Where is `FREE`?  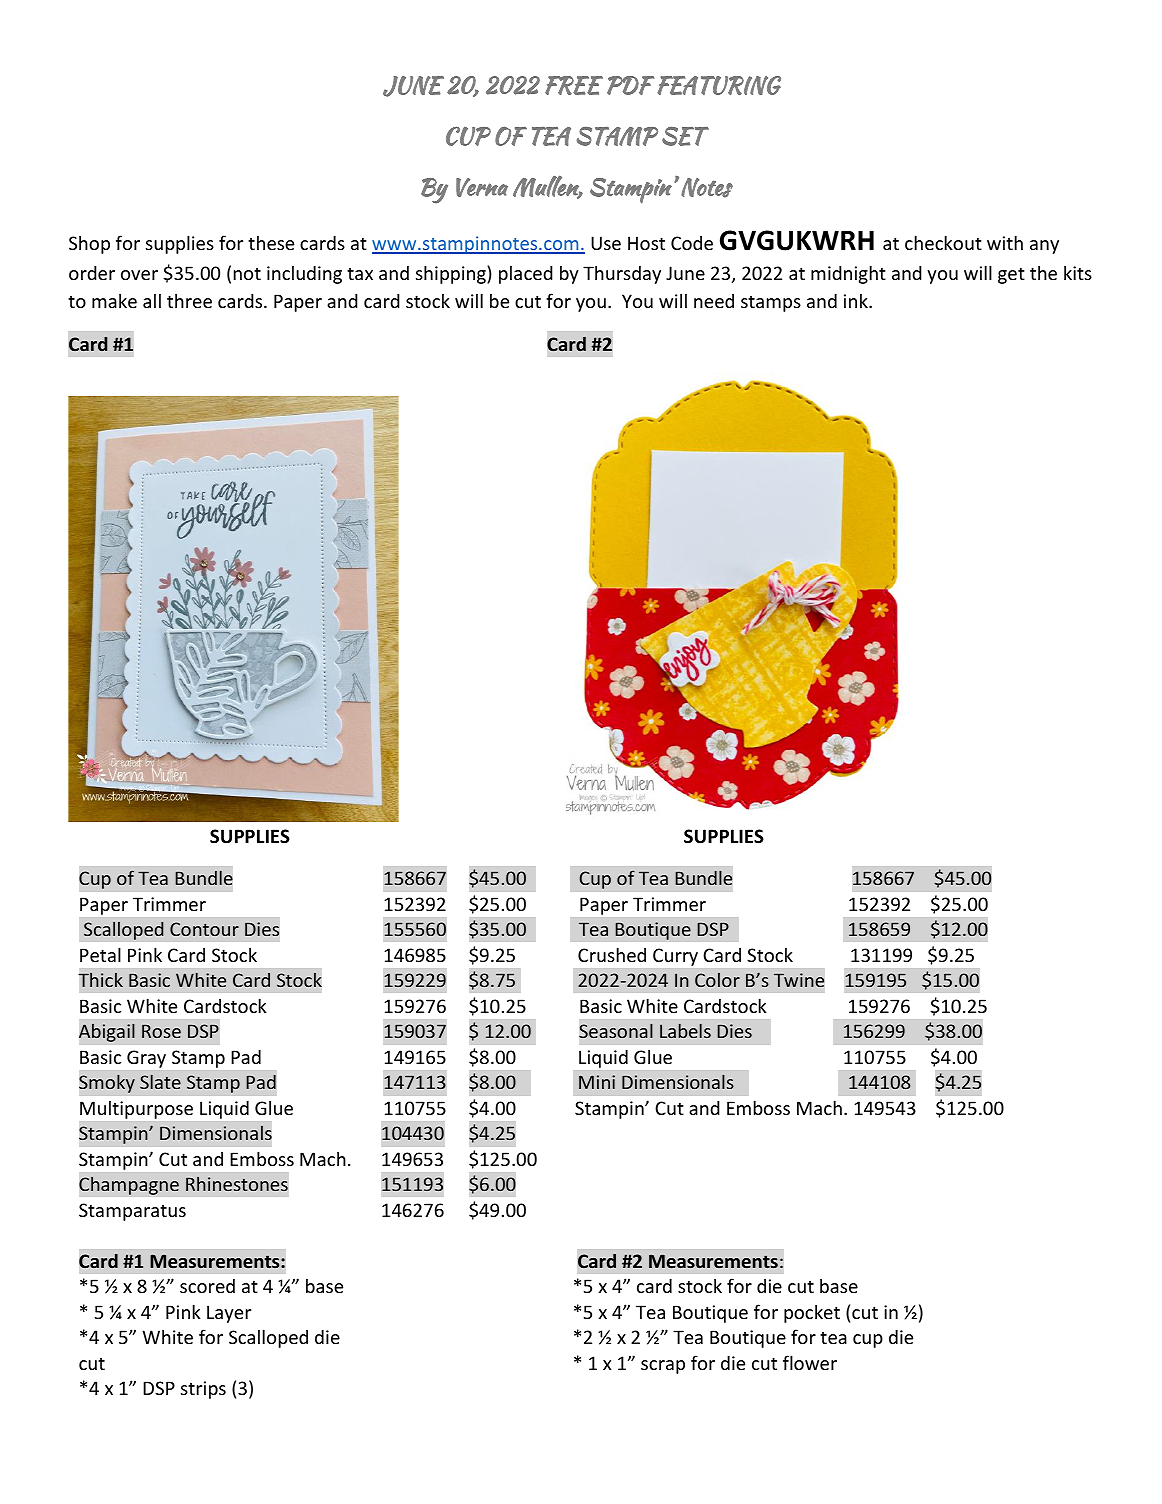
FREE is located at coordinates (574, 85).
